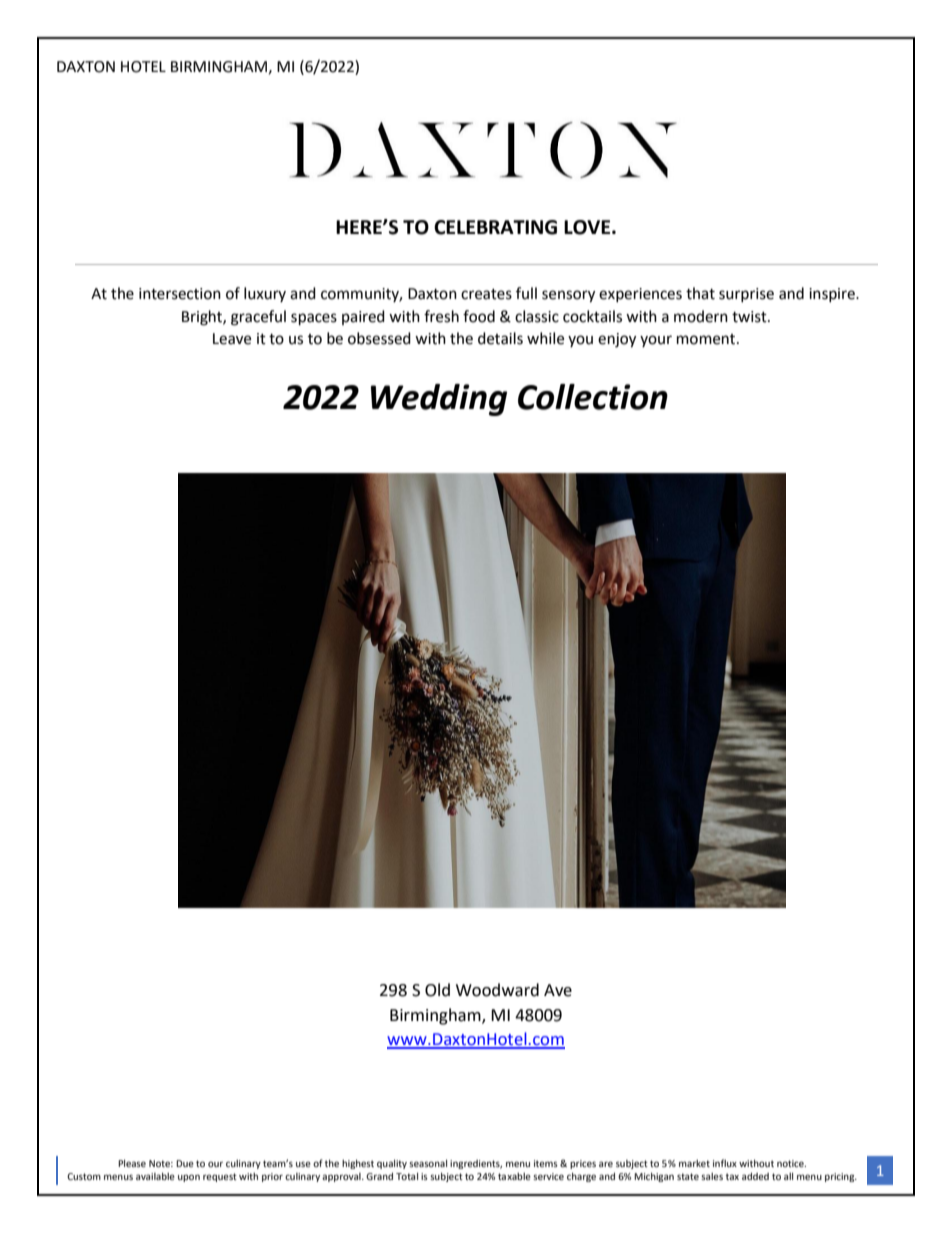 The image size is (952, 1233). Describe the element at coordinates (437, 990) in the screenshot. I see `Old` at that location.
